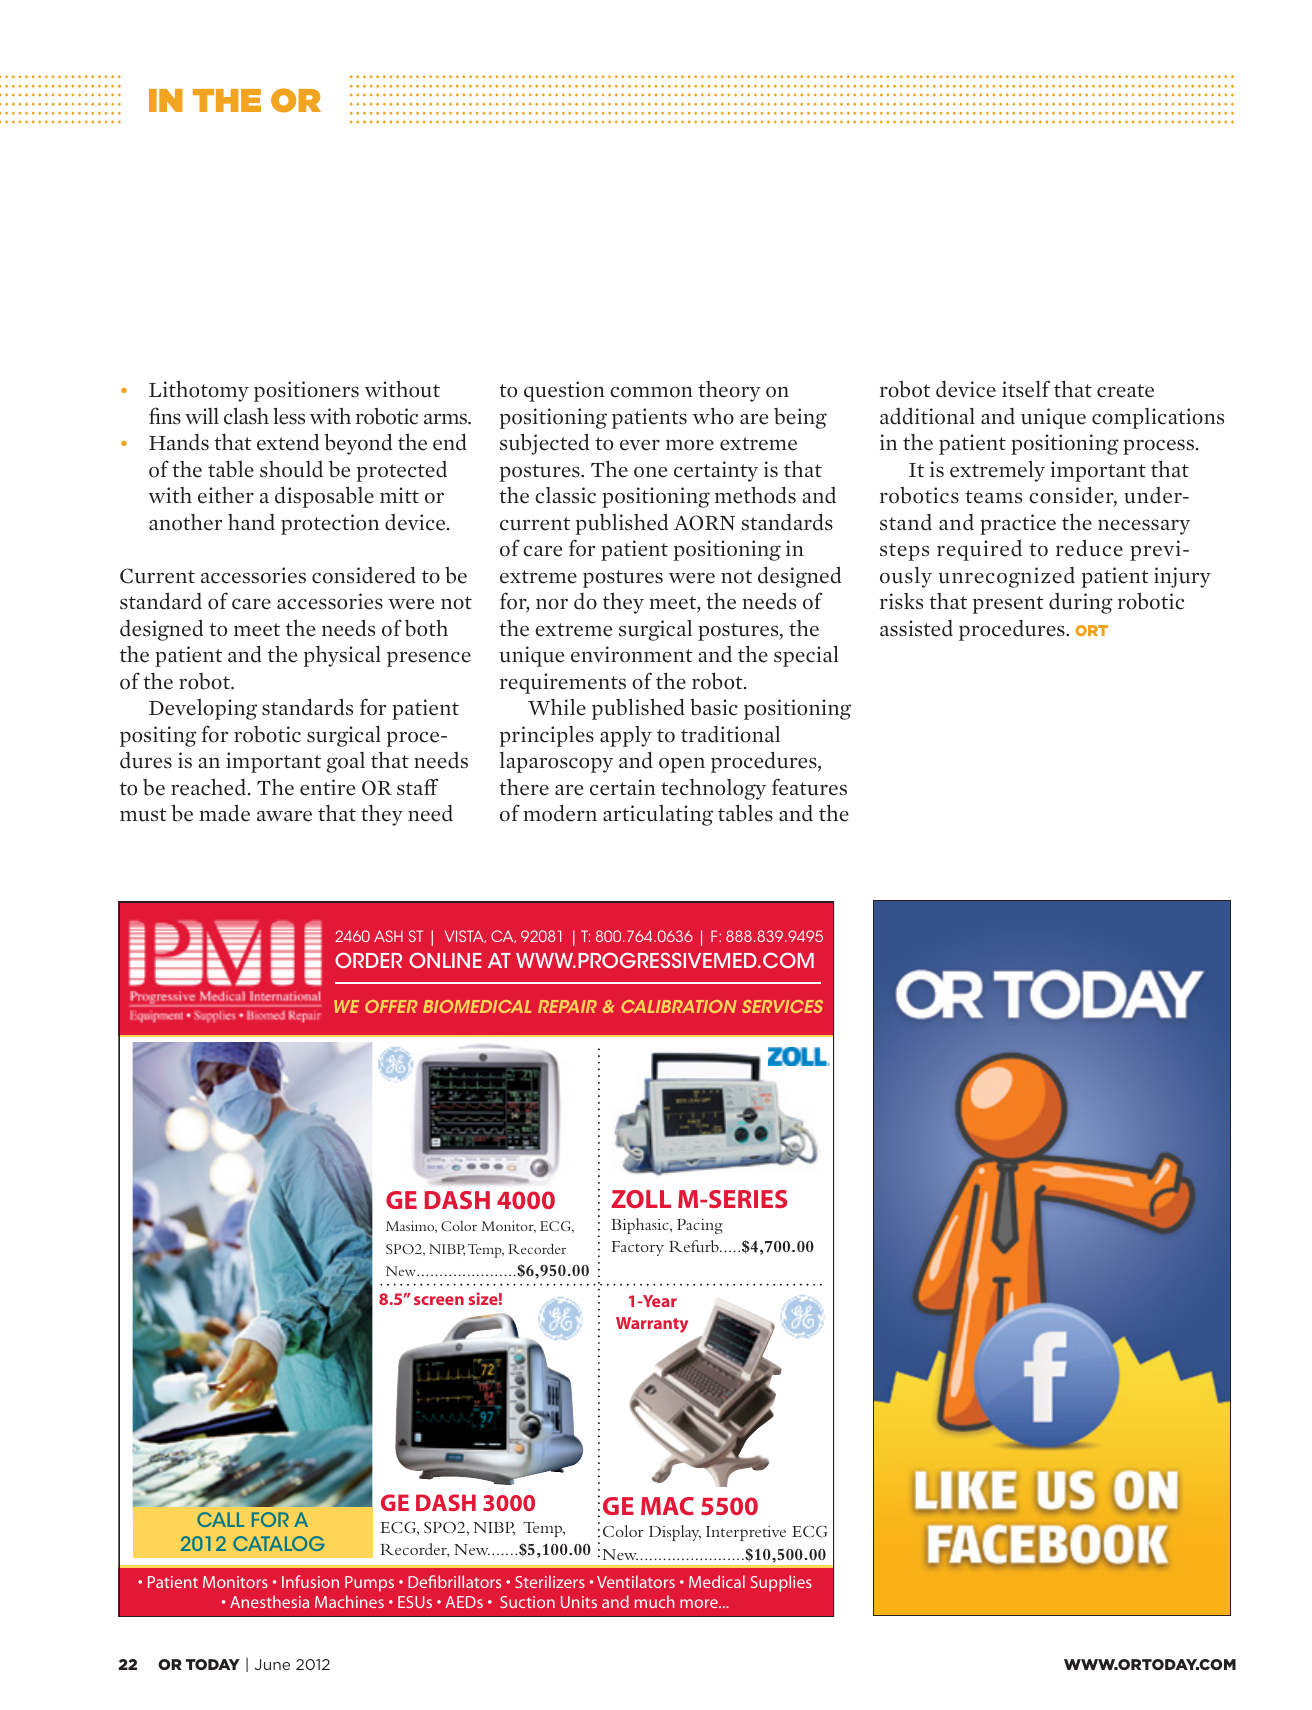 This image has width=1312, height=1710. What do you see at coordinates (809, 787) in the image?
I see `features` at bounding box center [809, 787].
